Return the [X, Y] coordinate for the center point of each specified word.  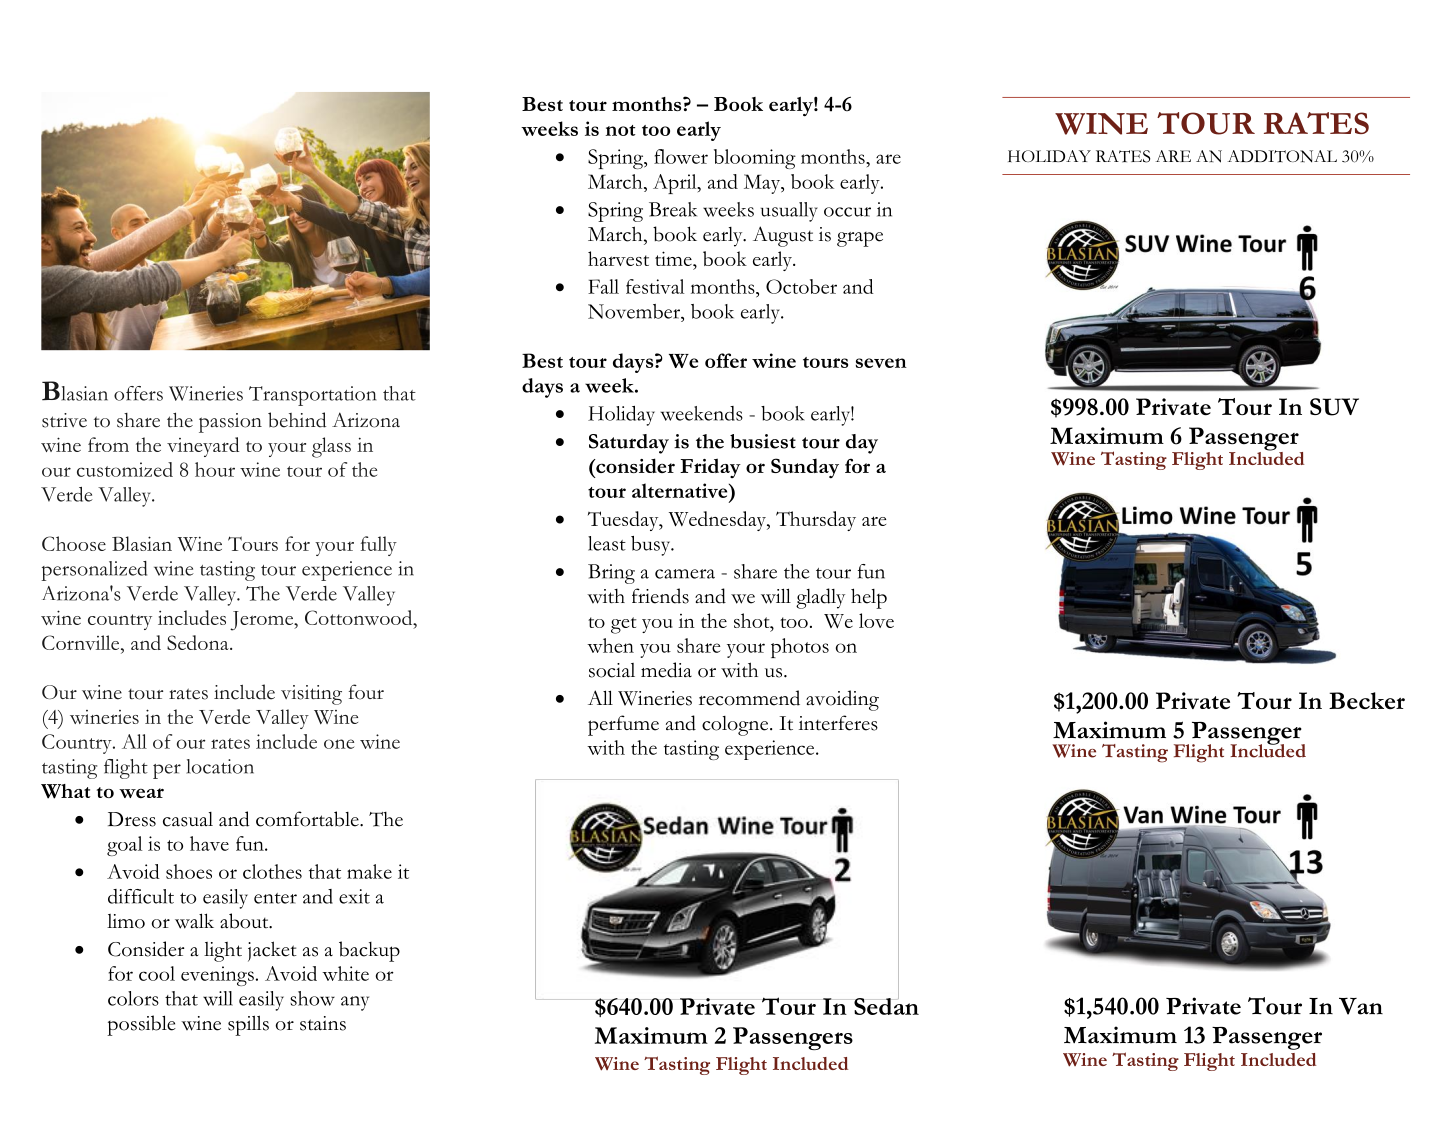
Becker [1367, 701]
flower [681, 156]
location [220, 766]
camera [685, 574]
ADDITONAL [1282, 156]
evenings [217, 976]
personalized [94, 571]
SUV [1334, 407]
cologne [735, 726]
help [869, 598]
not [620, 130]
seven [881, 363]
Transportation [312, 396]
